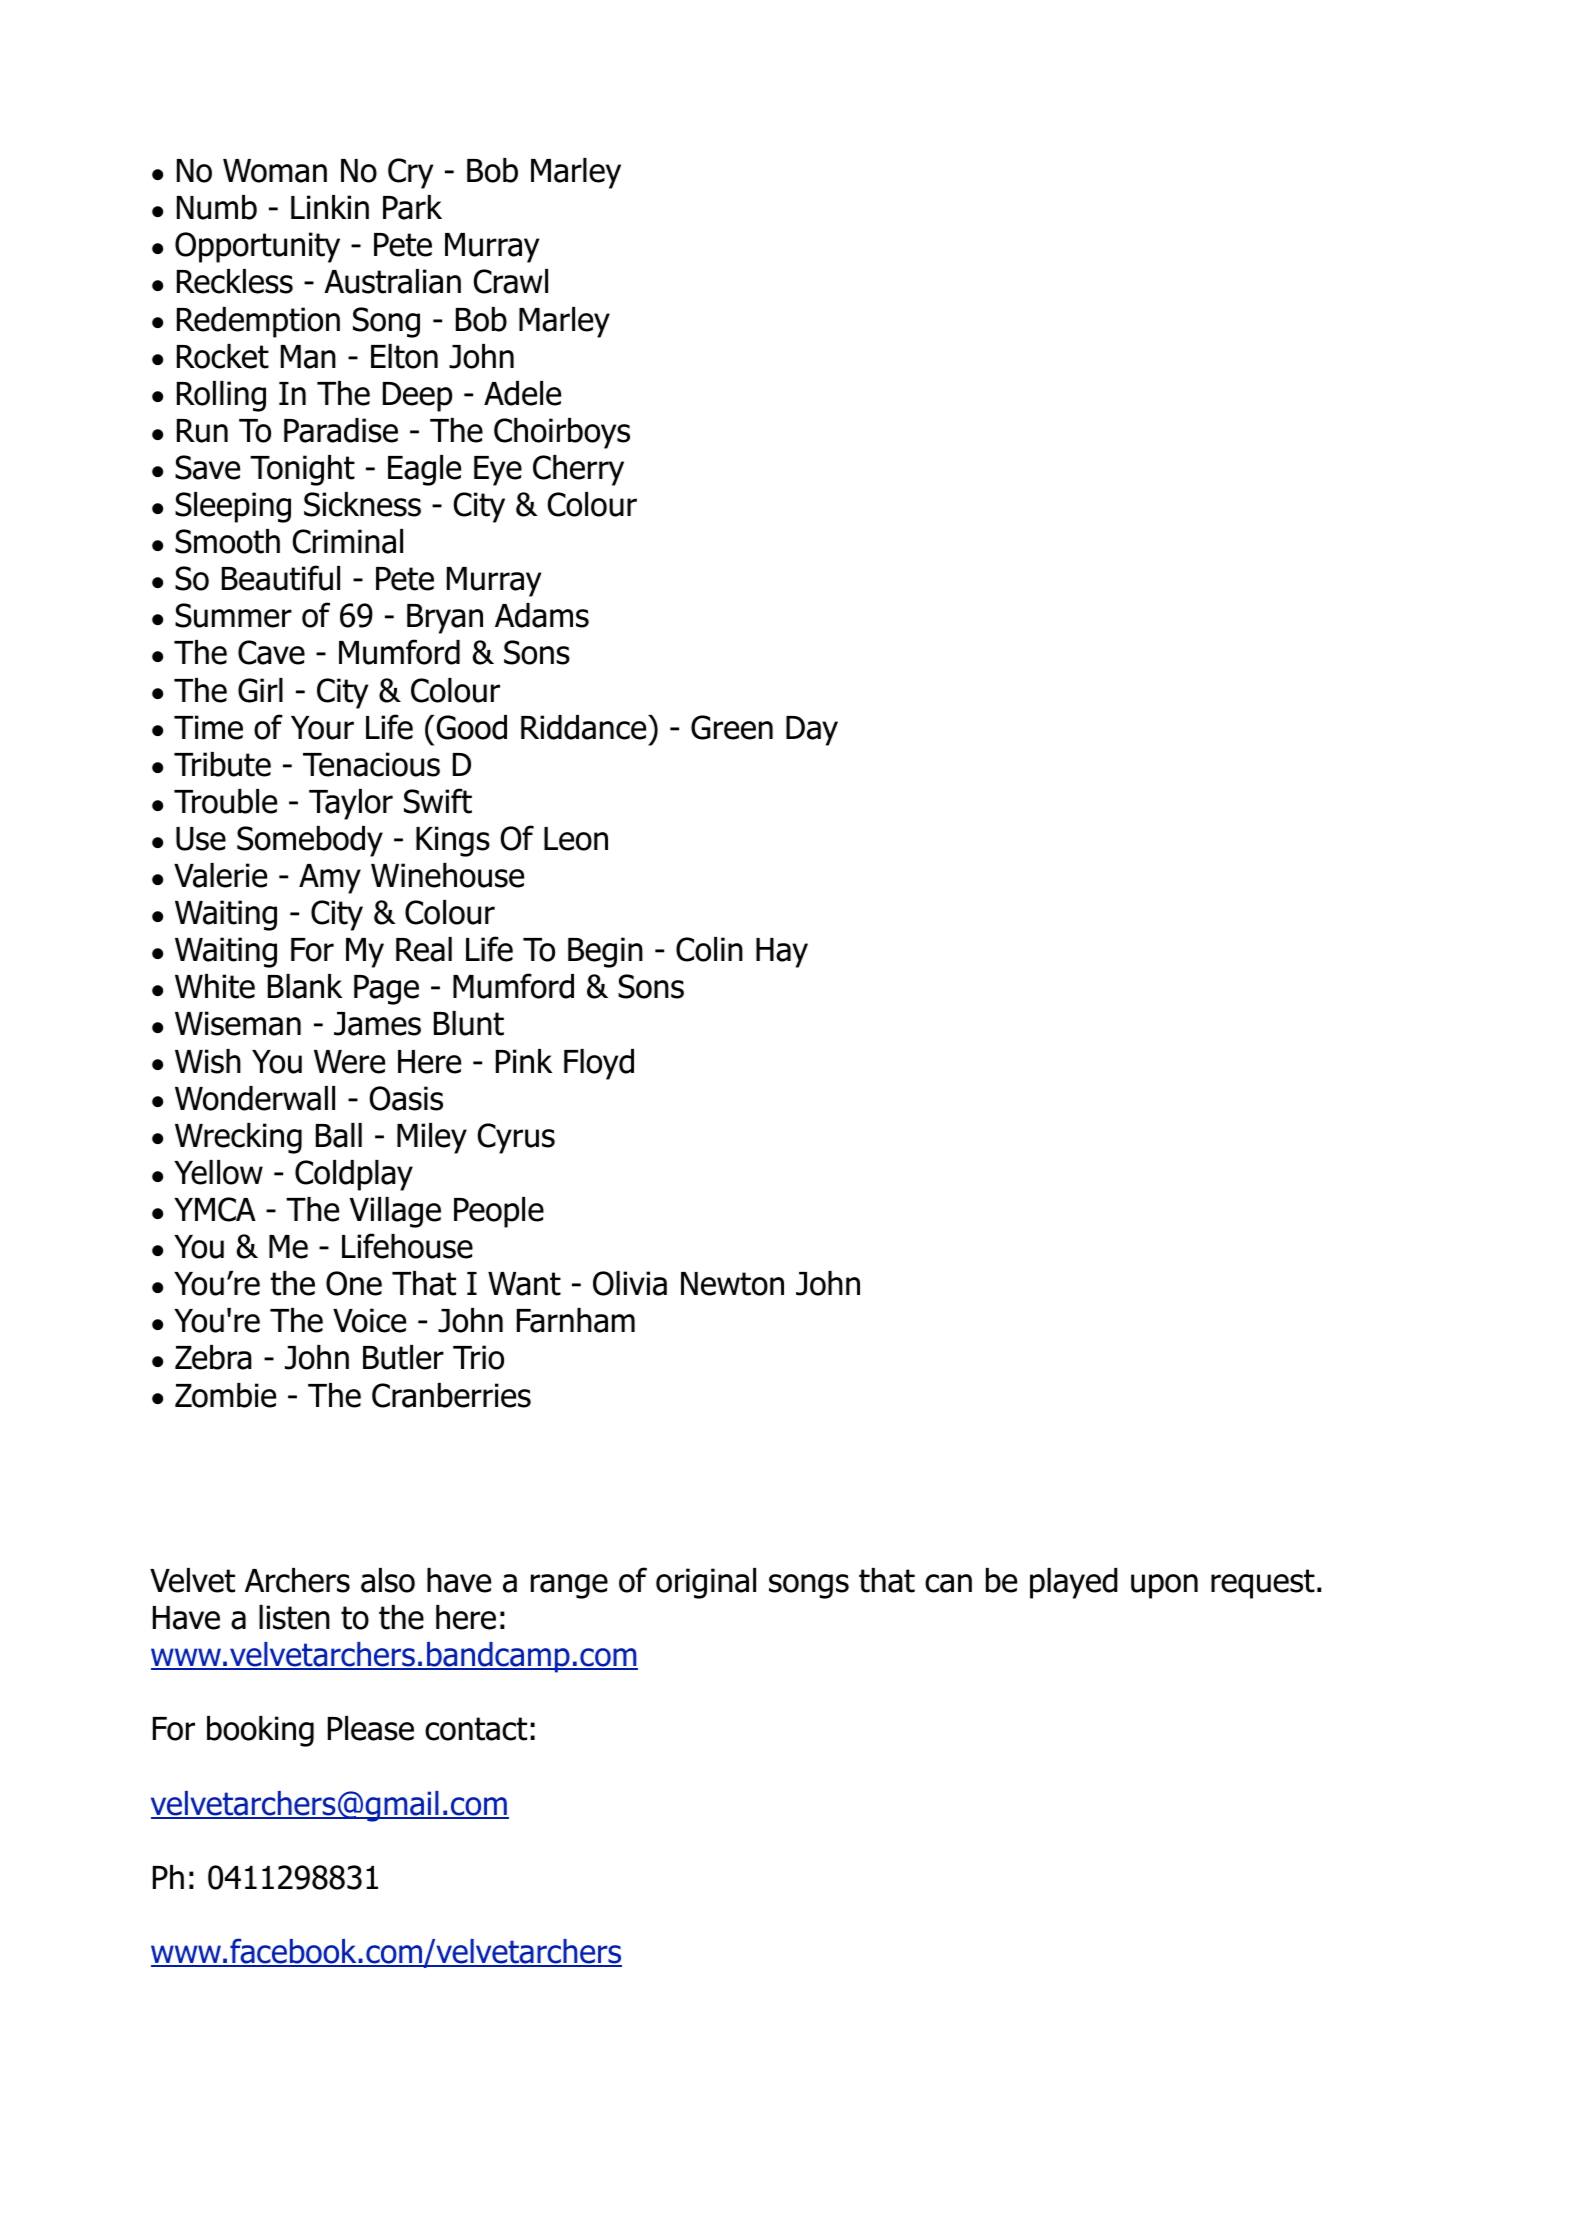  Describe the element at coordinates (782, 953) in the page. I see `Hay` at that location.
